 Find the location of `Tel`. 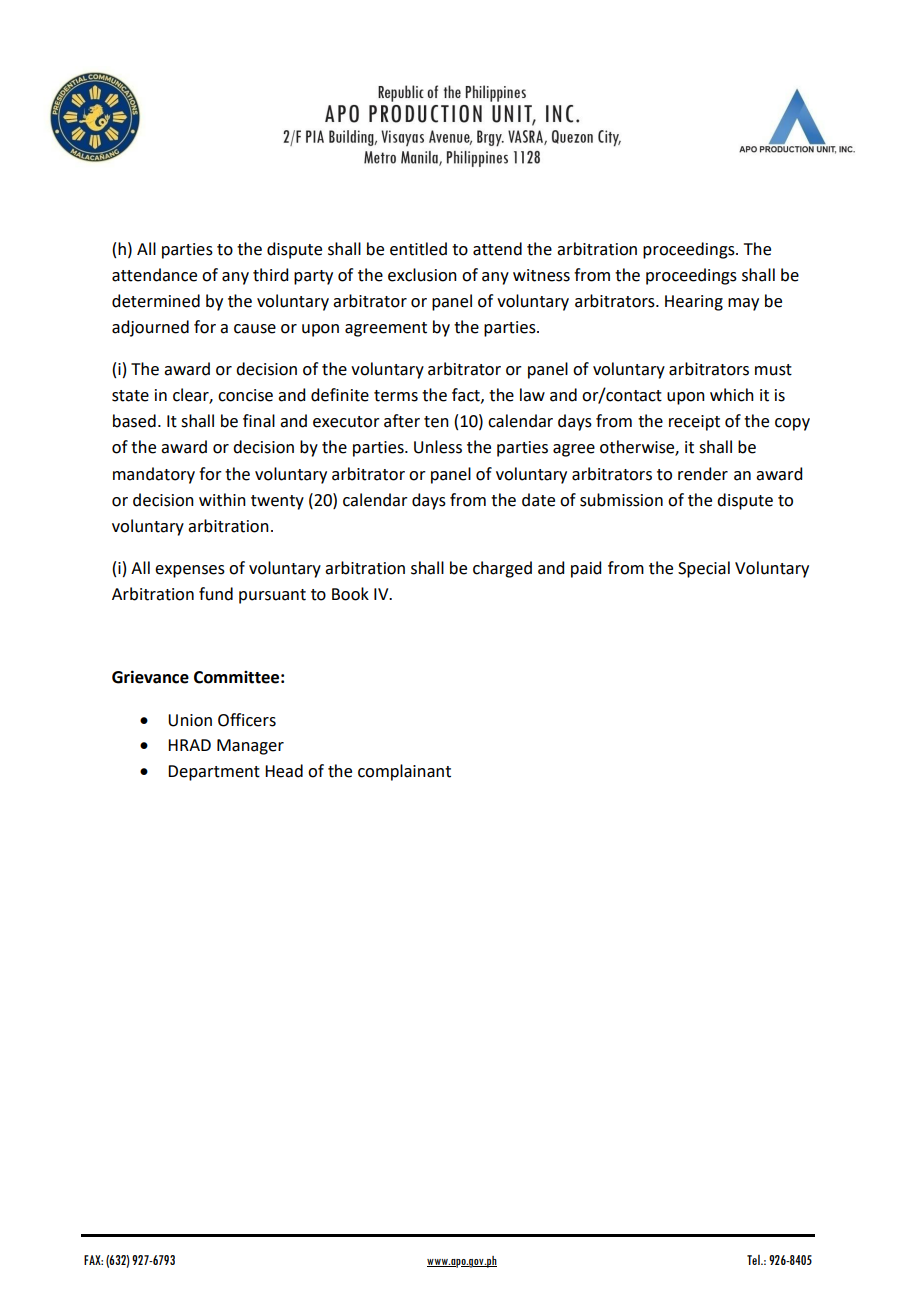

Tel is located at coordinates (754, 1260).
